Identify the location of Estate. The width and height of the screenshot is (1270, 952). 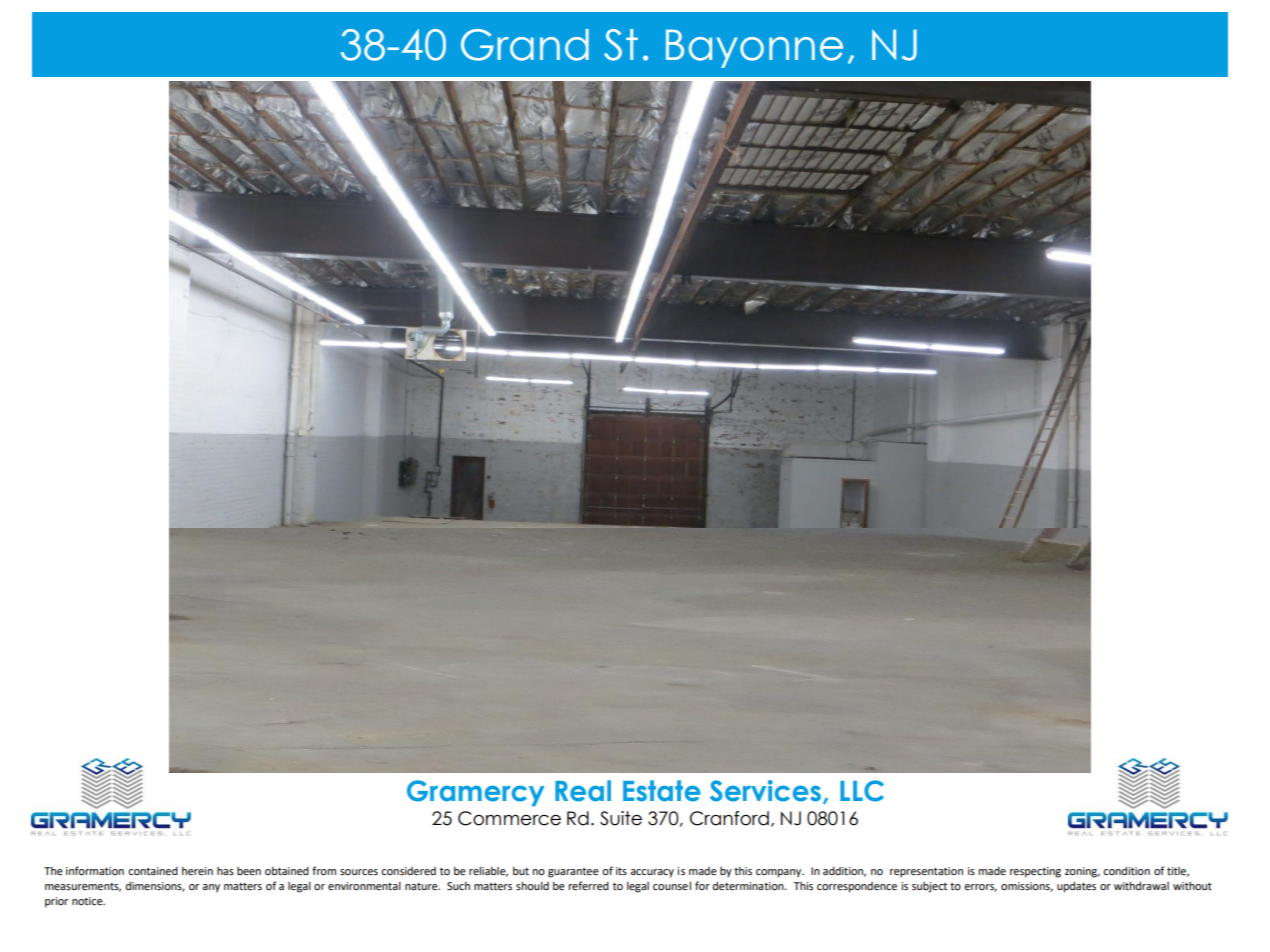
(662, 791).
